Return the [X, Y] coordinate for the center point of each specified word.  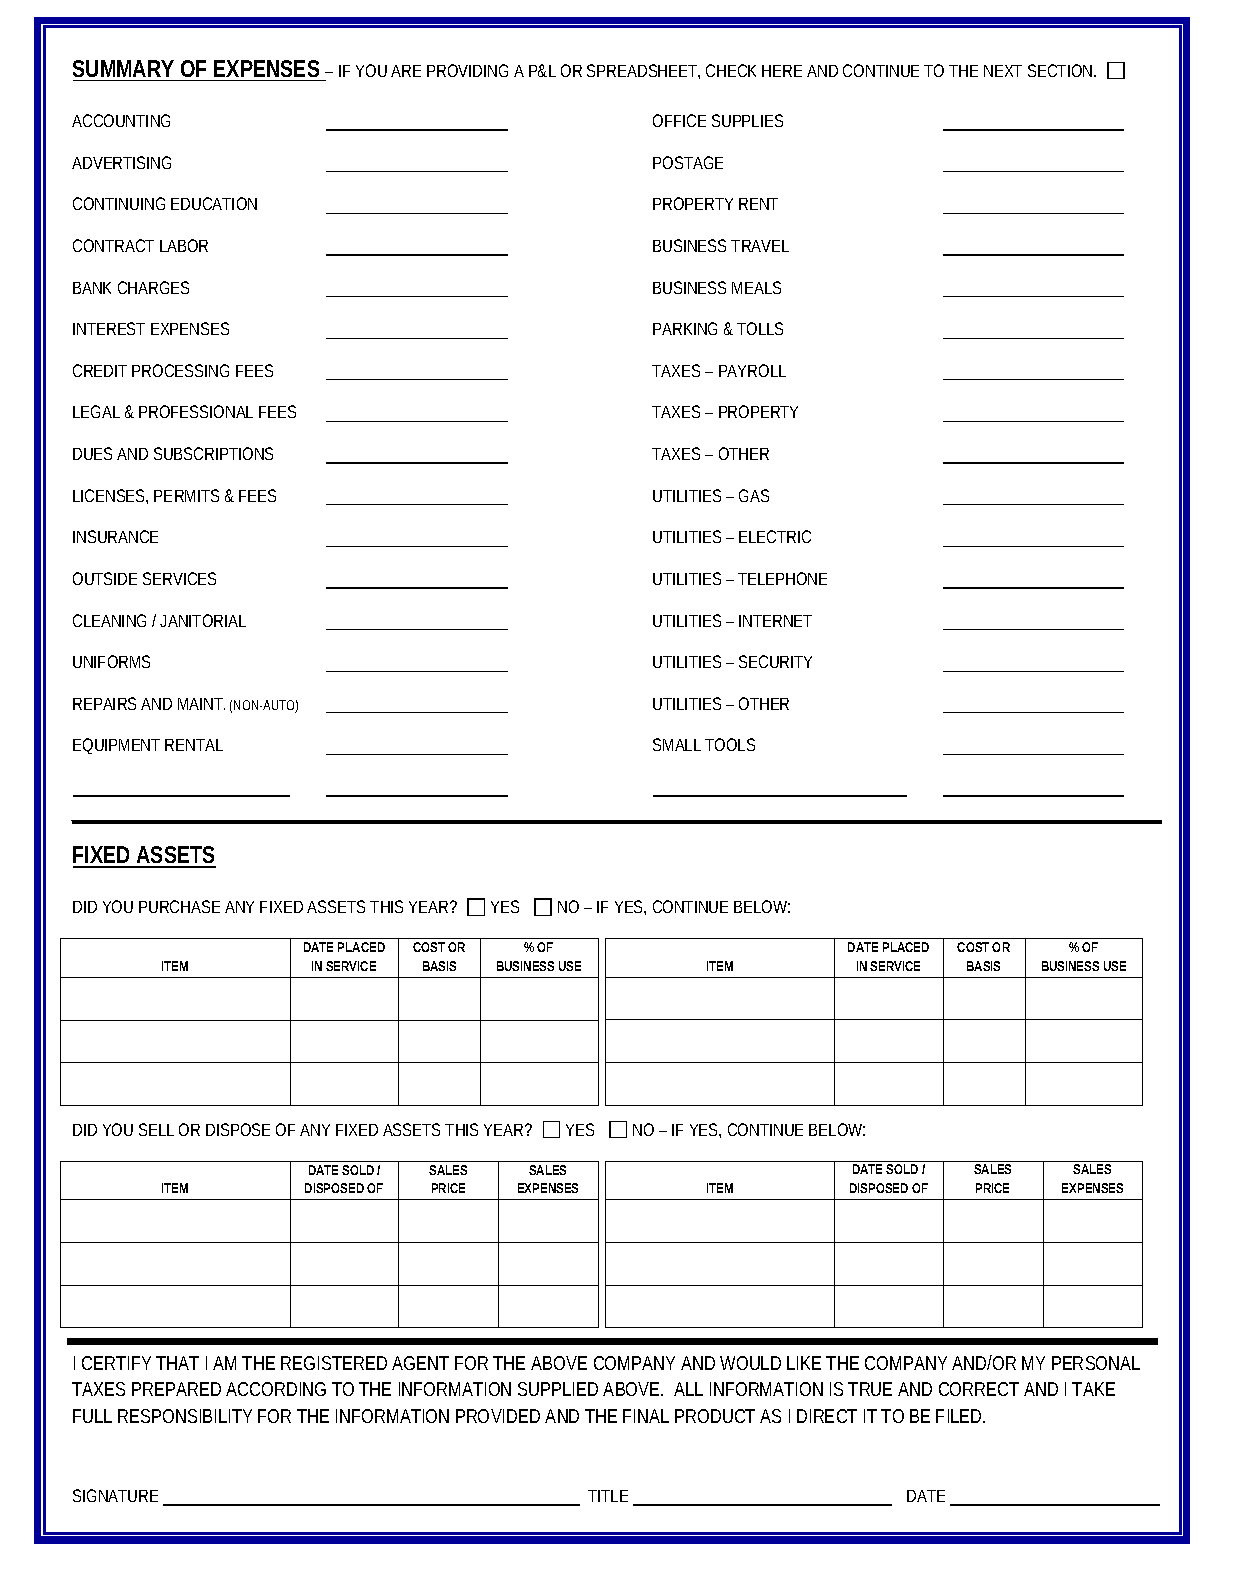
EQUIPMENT [116, 746]
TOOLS [730, 744]
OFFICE [679, 120]
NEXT [1003, 71]
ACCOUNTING [121, 120]
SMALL [677, 744]
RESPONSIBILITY [185, 1416]
